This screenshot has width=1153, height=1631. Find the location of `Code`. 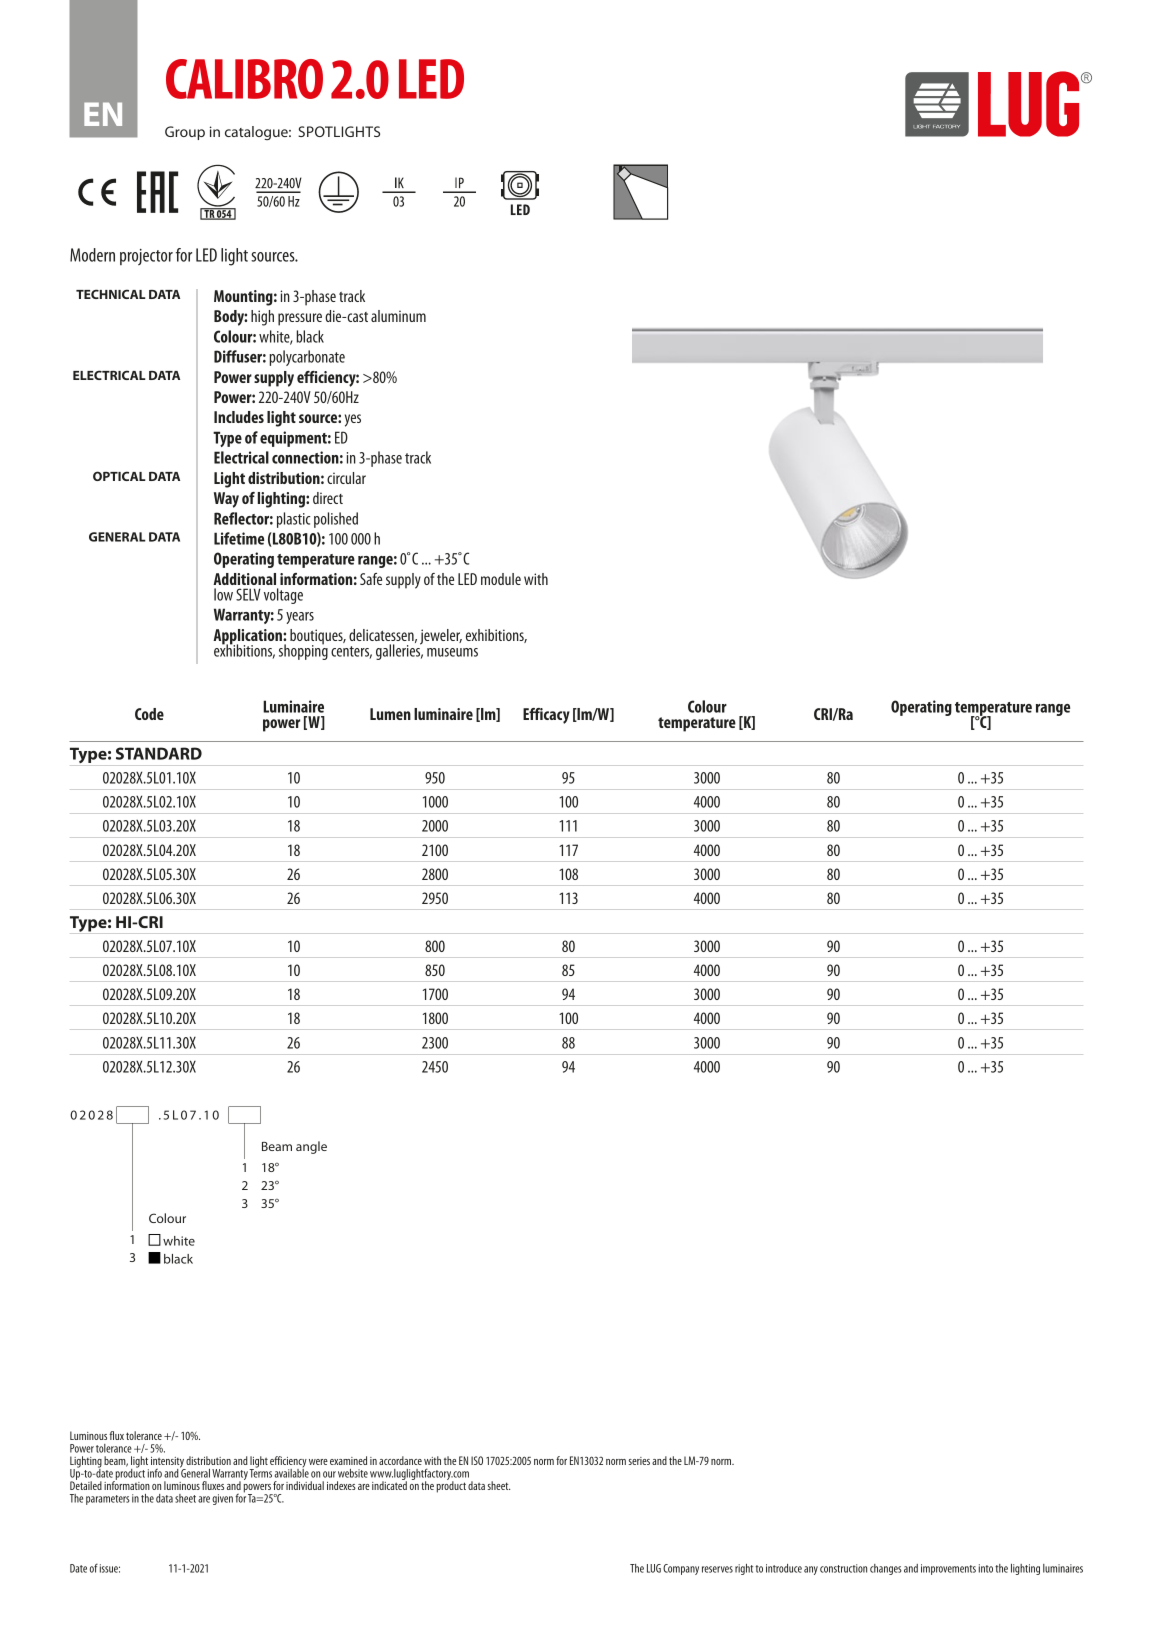

Code is located at coordinates (149, 714).
